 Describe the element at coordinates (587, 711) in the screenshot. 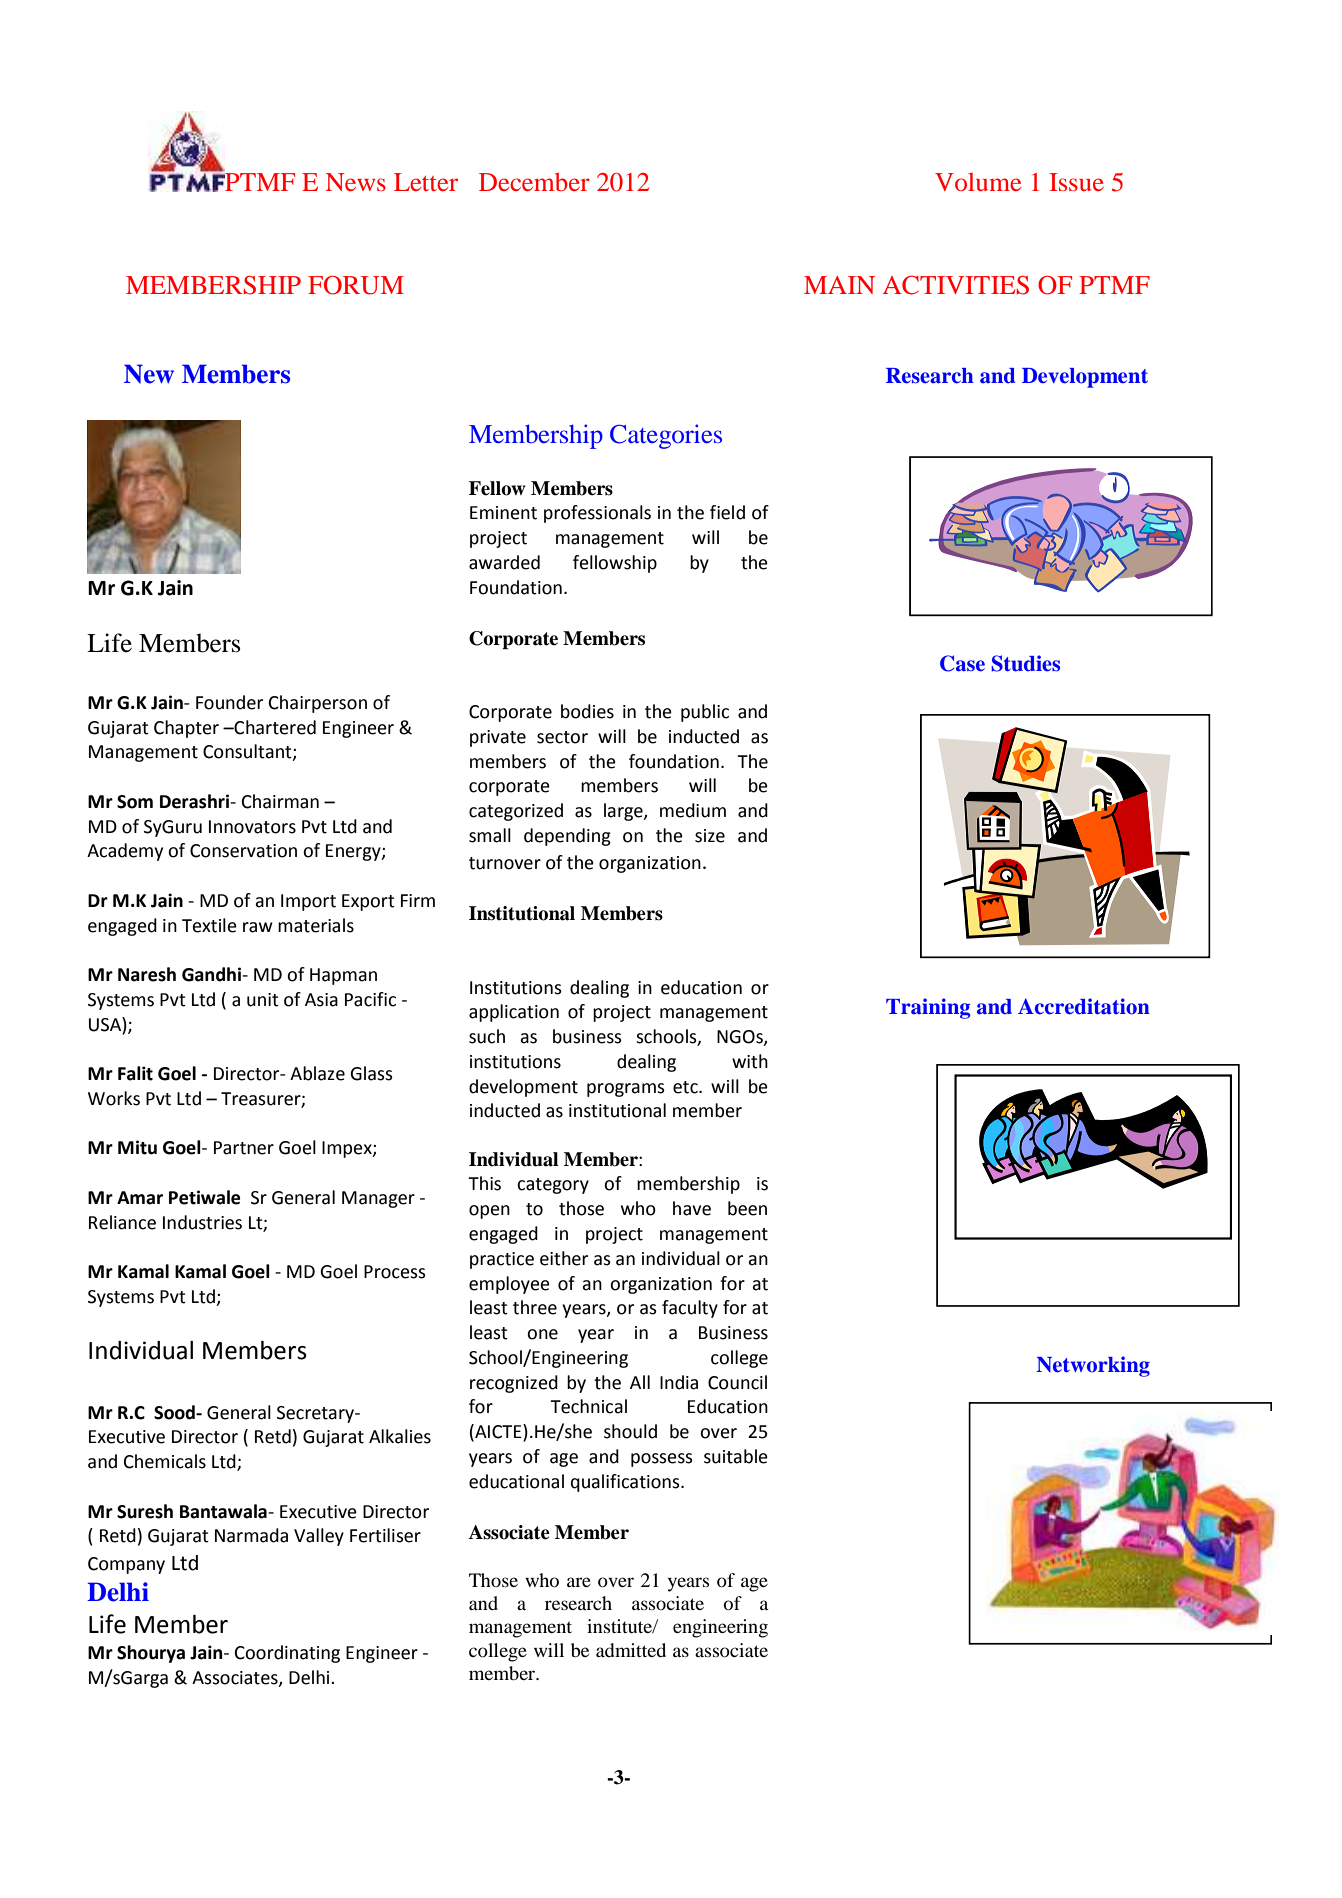

I see `bodies` at that location.
